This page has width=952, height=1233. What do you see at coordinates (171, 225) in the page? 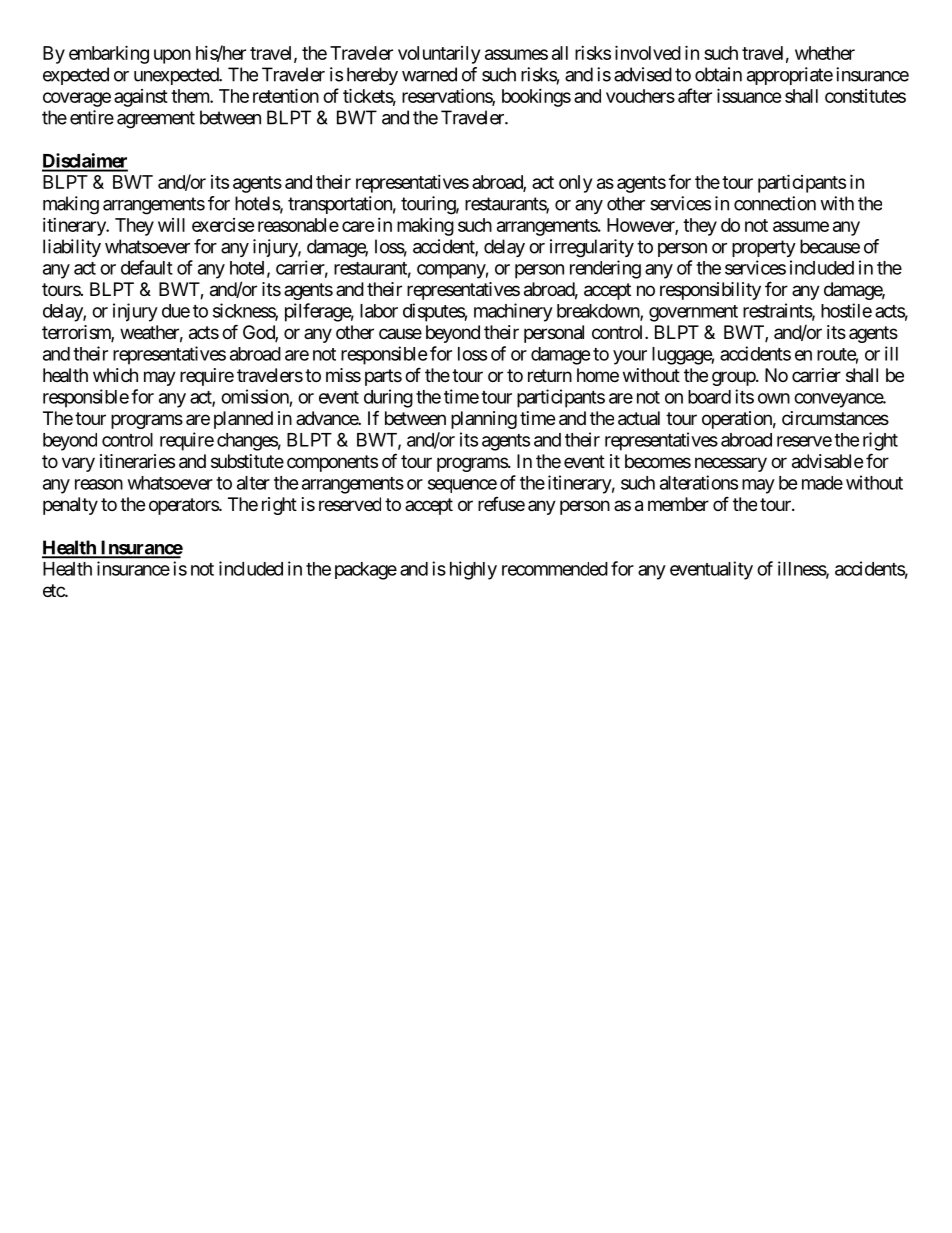
I see `will` at bounding box center [171, 225].
